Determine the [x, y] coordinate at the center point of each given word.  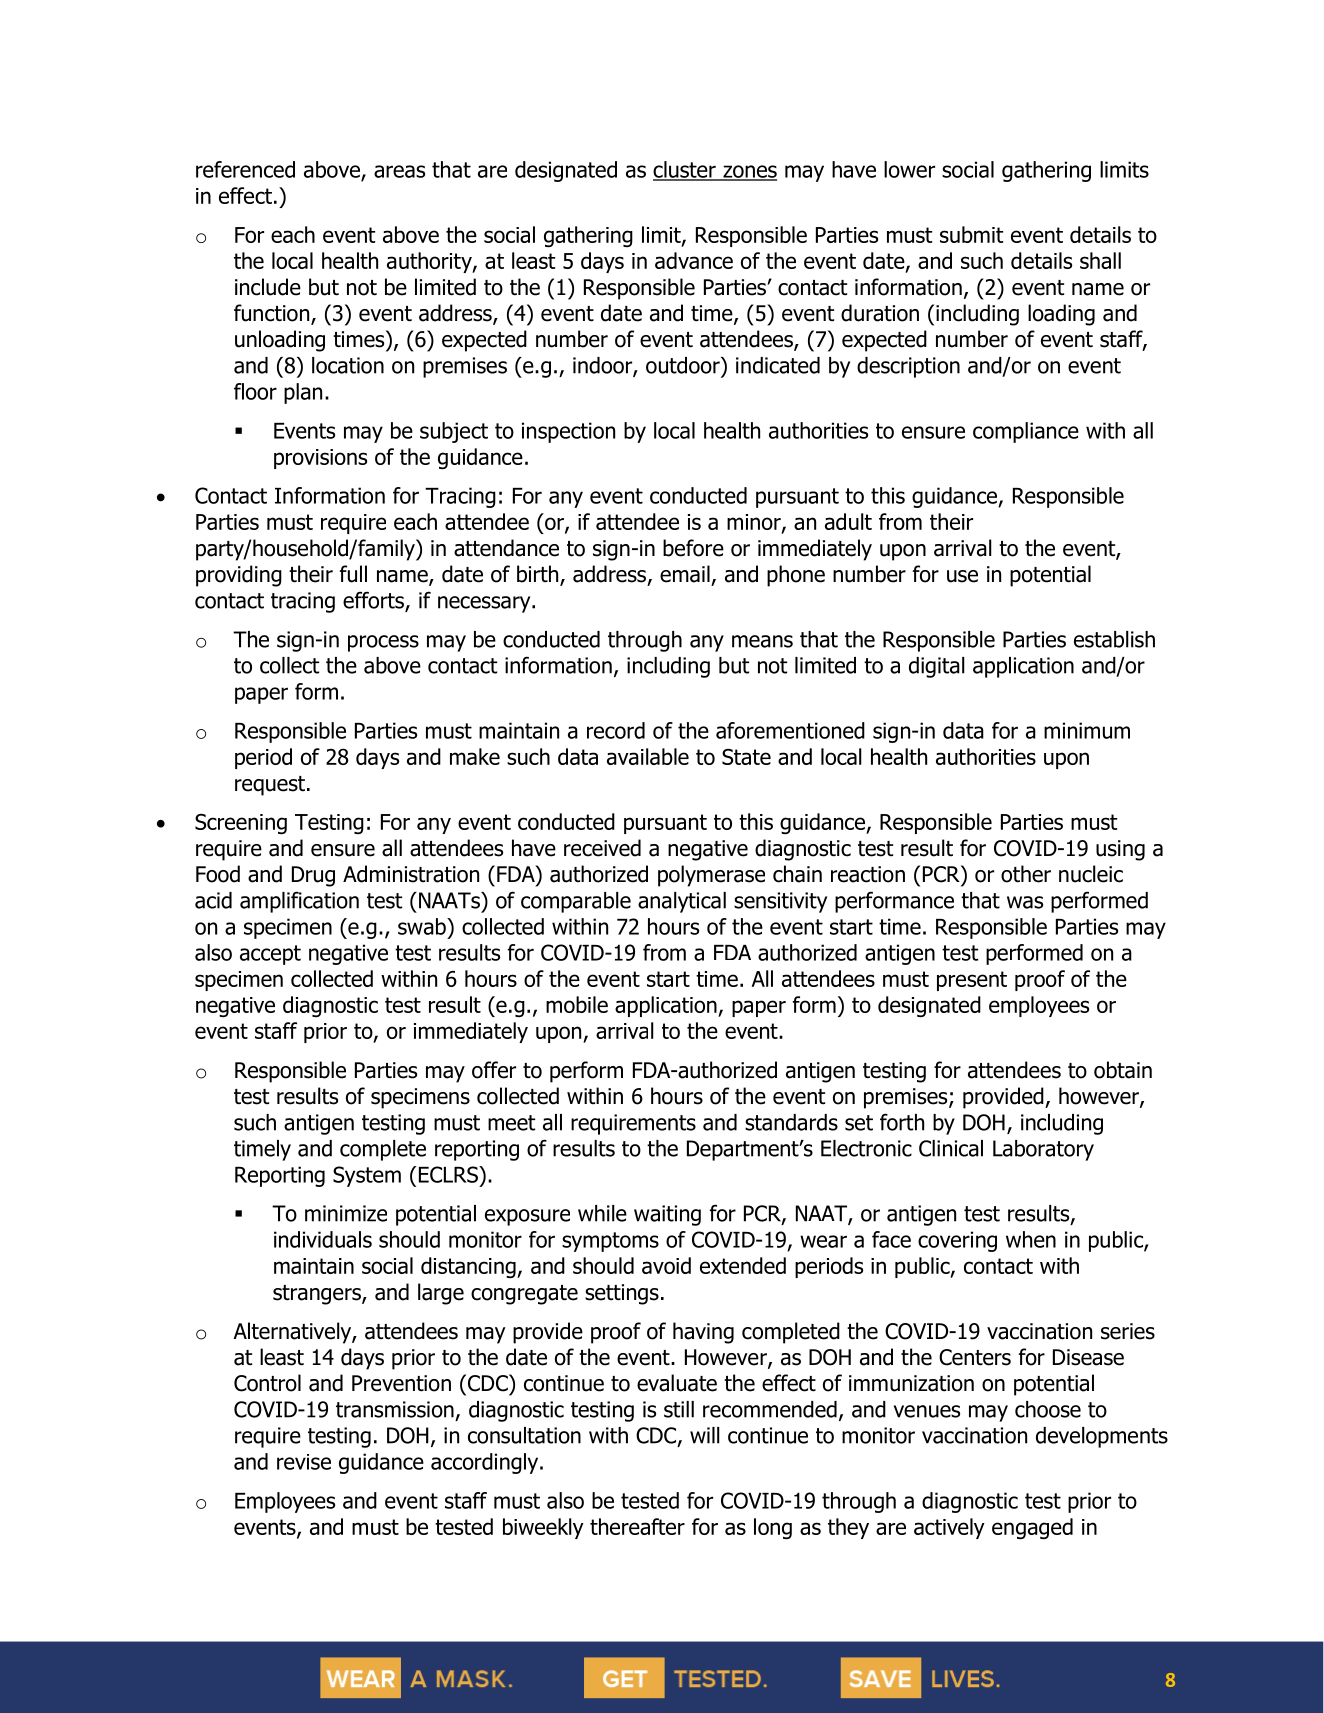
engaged [1032, 1528]
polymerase [711, 876]
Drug [313, 876]
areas [399, 171]
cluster [685, 170]
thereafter [637, 1526]
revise [304, 1462]
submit [971, 234]
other [1026, 874]
